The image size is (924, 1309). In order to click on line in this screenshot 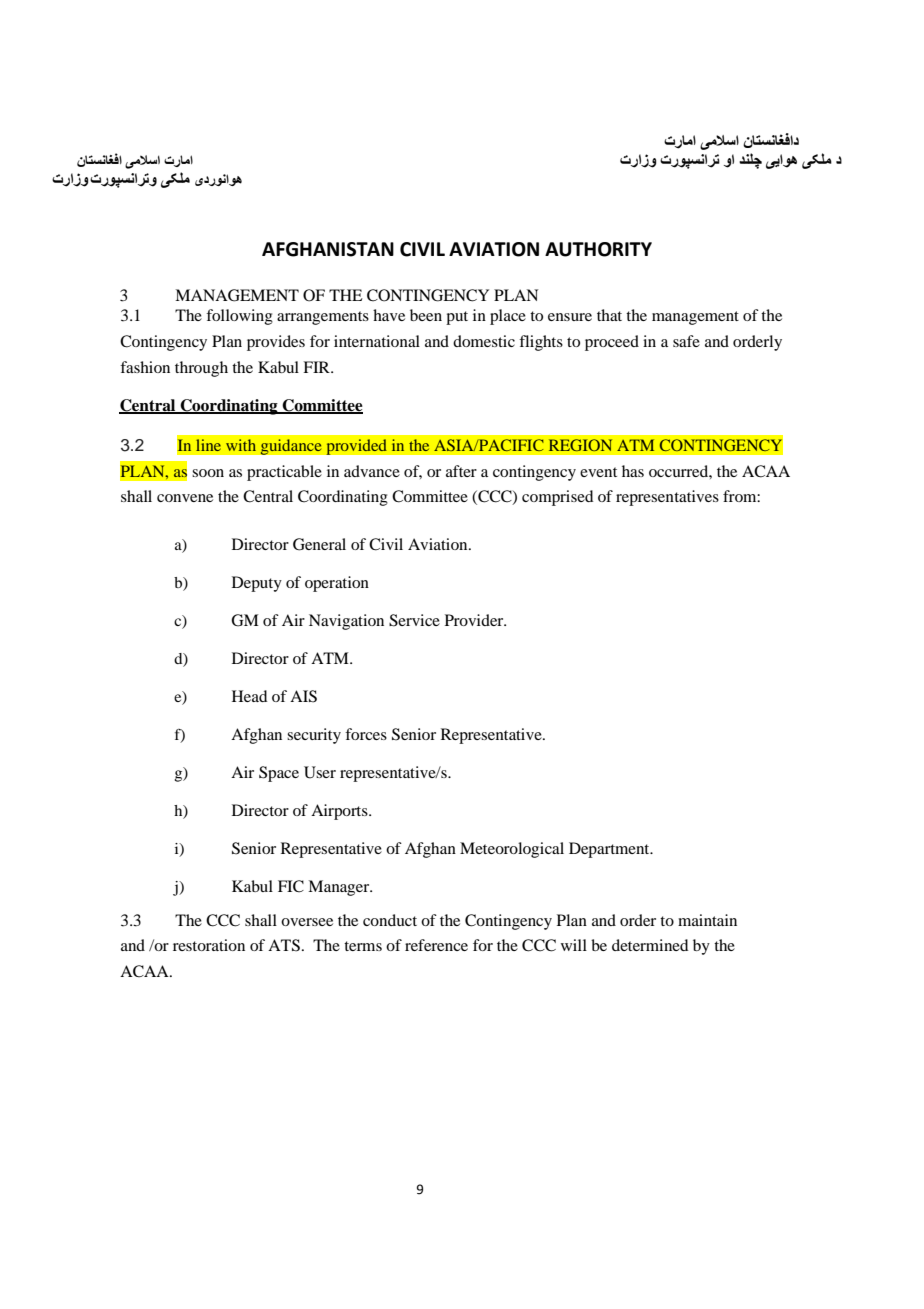, I will do `click(208, 445)`.
